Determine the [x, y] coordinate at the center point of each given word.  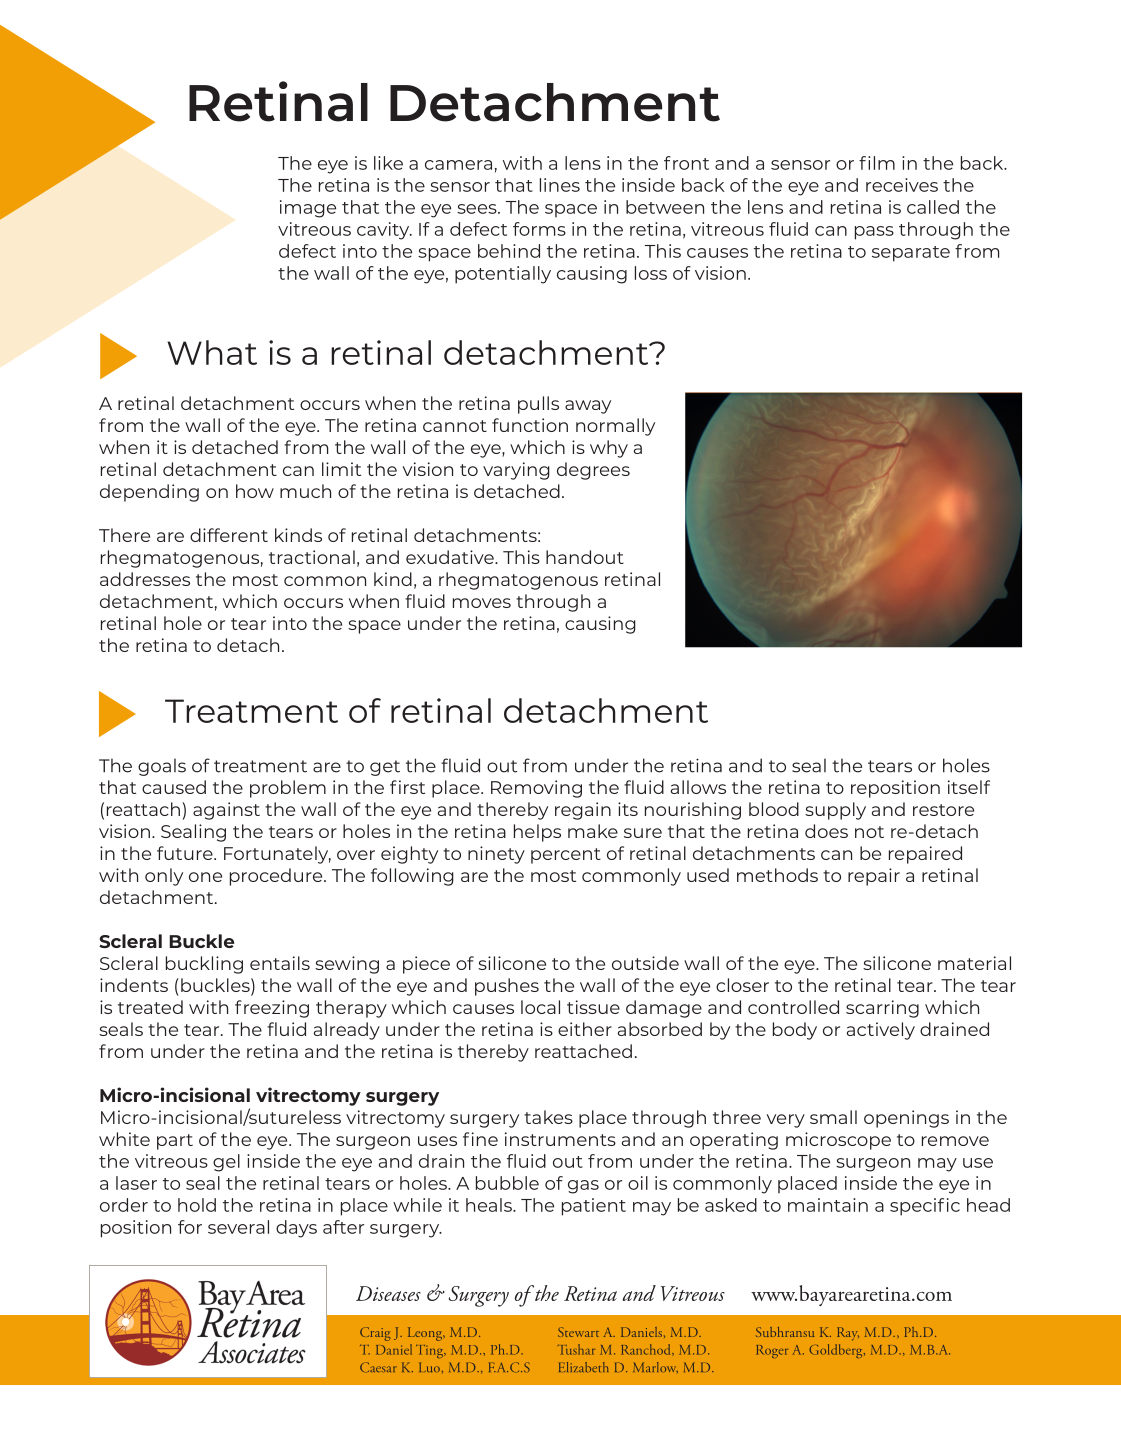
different [229, 535]
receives [902, 185]
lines [560, 185]
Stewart [578, 1332]
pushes [507, 987]
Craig [375, 1334]
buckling [204, 965]
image [308, 209]
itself [969, 787]
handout [585, 557]
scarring [882, 1009]
